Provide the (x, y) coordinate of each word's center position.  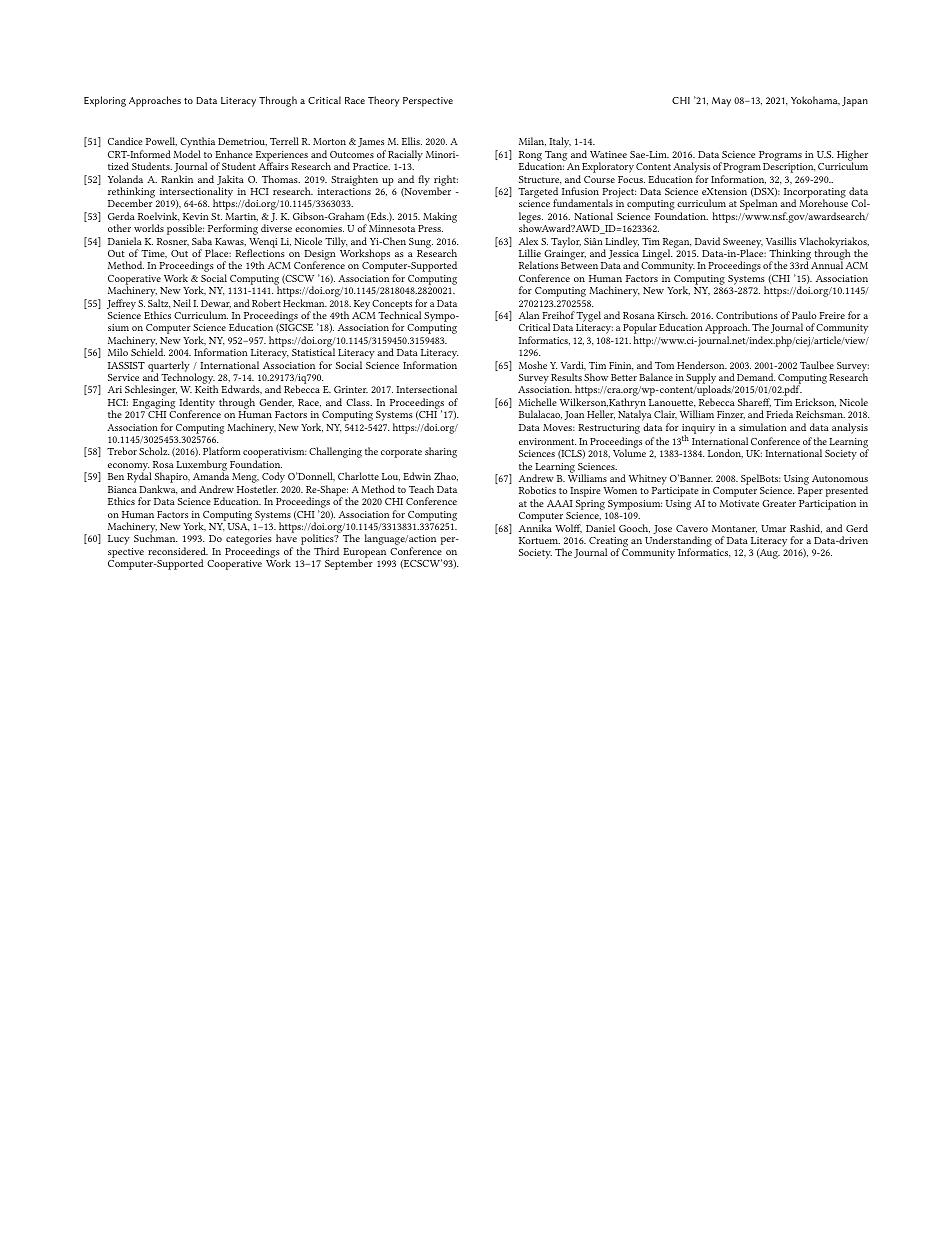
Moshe (533, 365)
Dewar (216, 304)
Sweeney (743, 244)
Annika (535, 528)
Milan (532, 141)
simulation (763, 427)
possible (185, 231)
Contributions (746, 315)
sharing (441, 452)
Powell (161, 141)
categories (249, 541)
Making (440, 217)
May (721, 102)
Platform (222, 451)
